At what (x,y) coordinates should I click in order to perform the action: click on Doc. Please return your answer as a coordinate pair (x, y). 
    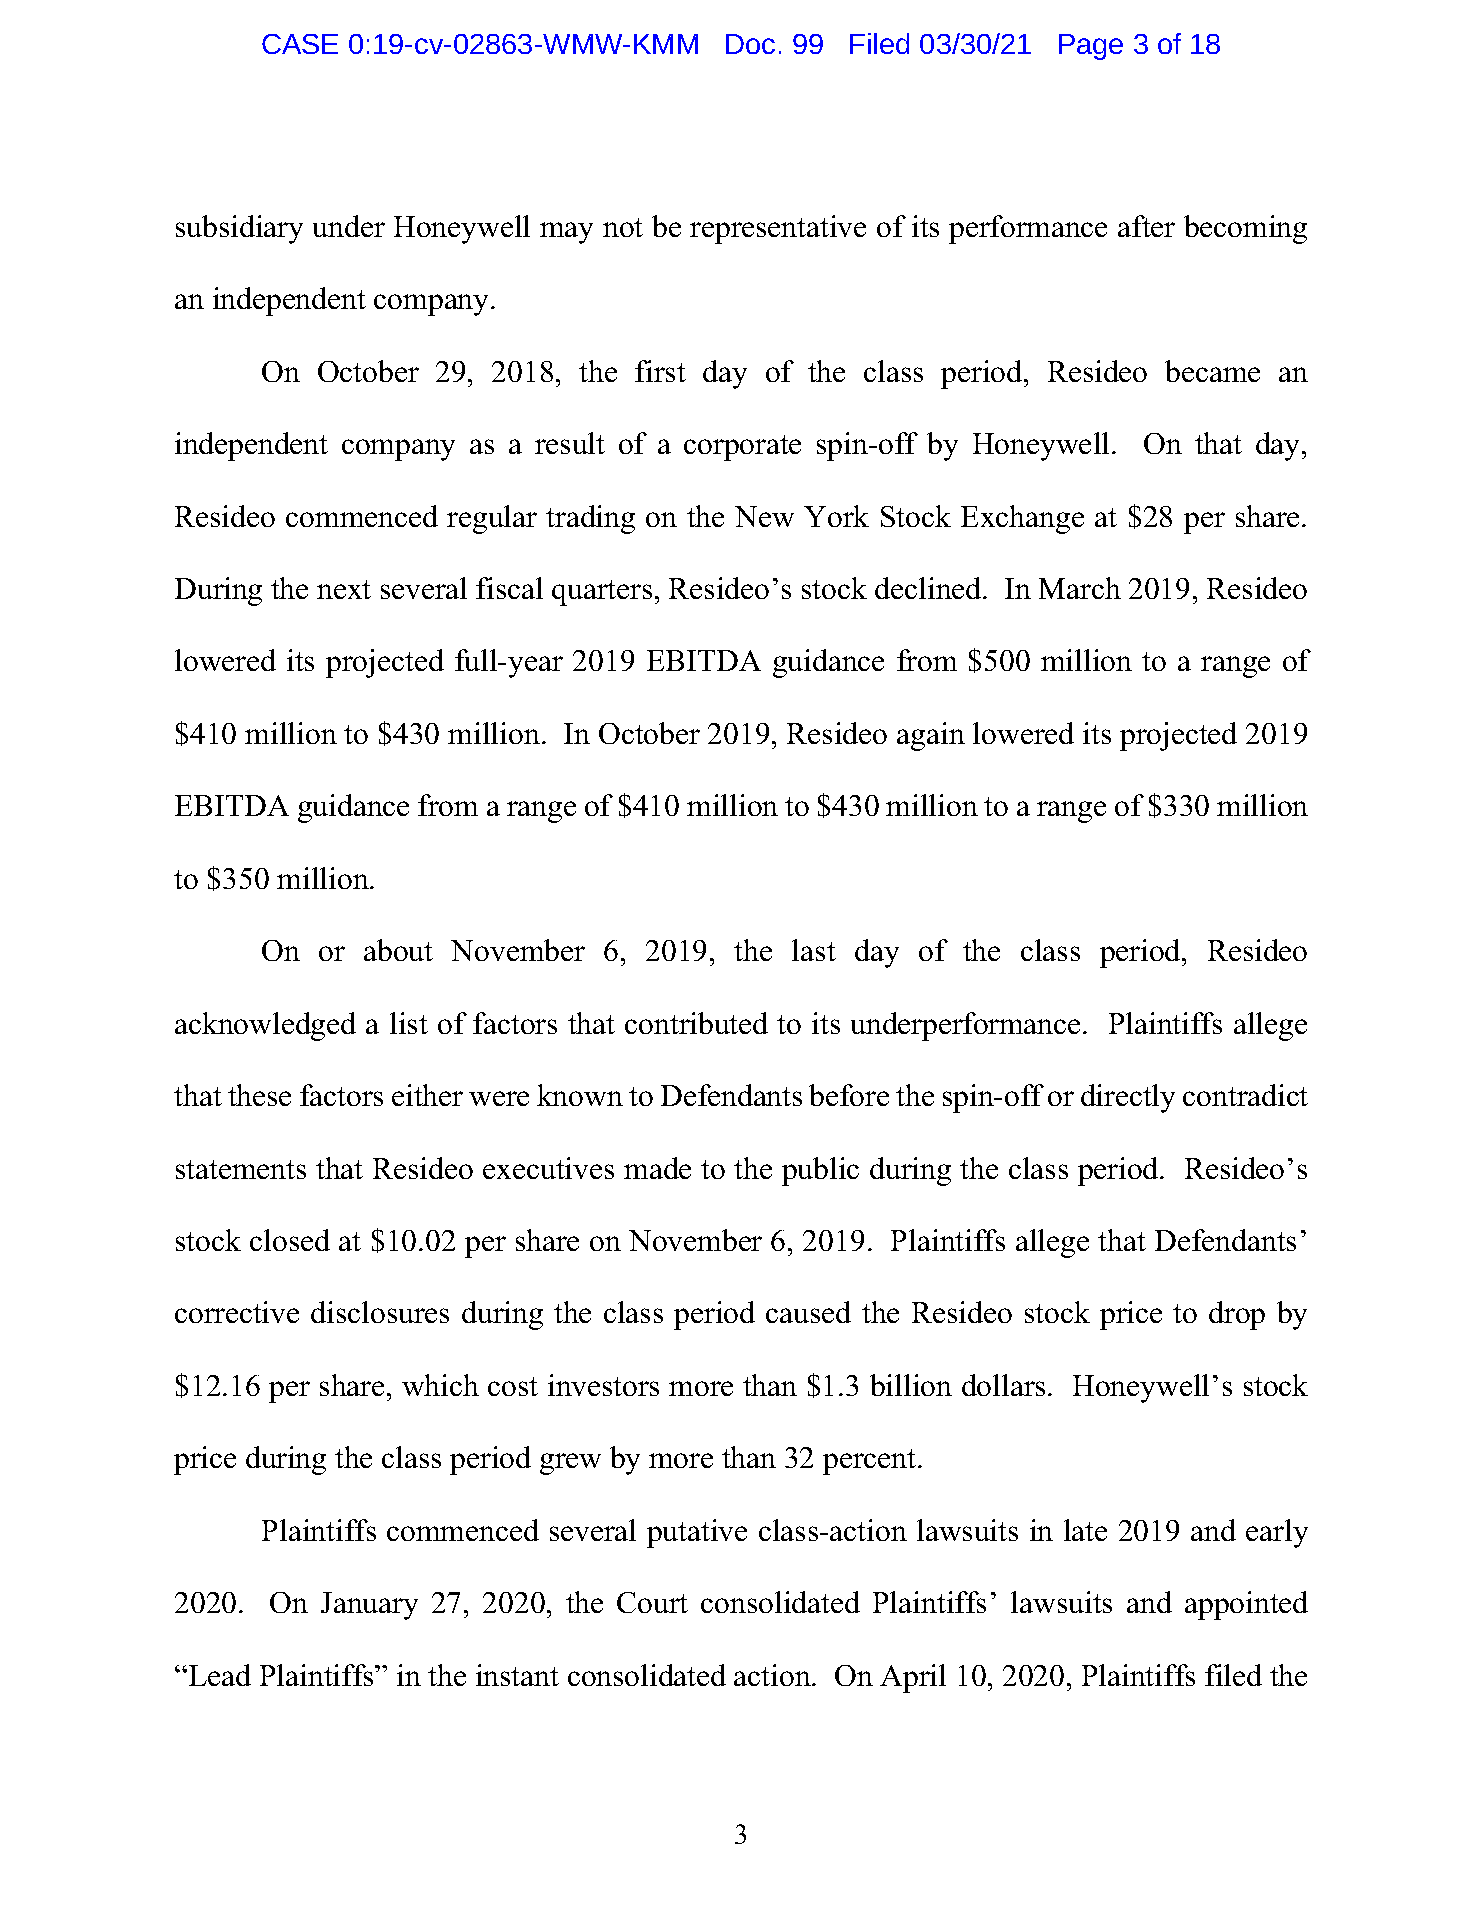
    Looking at the image, I should click on (750, 44).
